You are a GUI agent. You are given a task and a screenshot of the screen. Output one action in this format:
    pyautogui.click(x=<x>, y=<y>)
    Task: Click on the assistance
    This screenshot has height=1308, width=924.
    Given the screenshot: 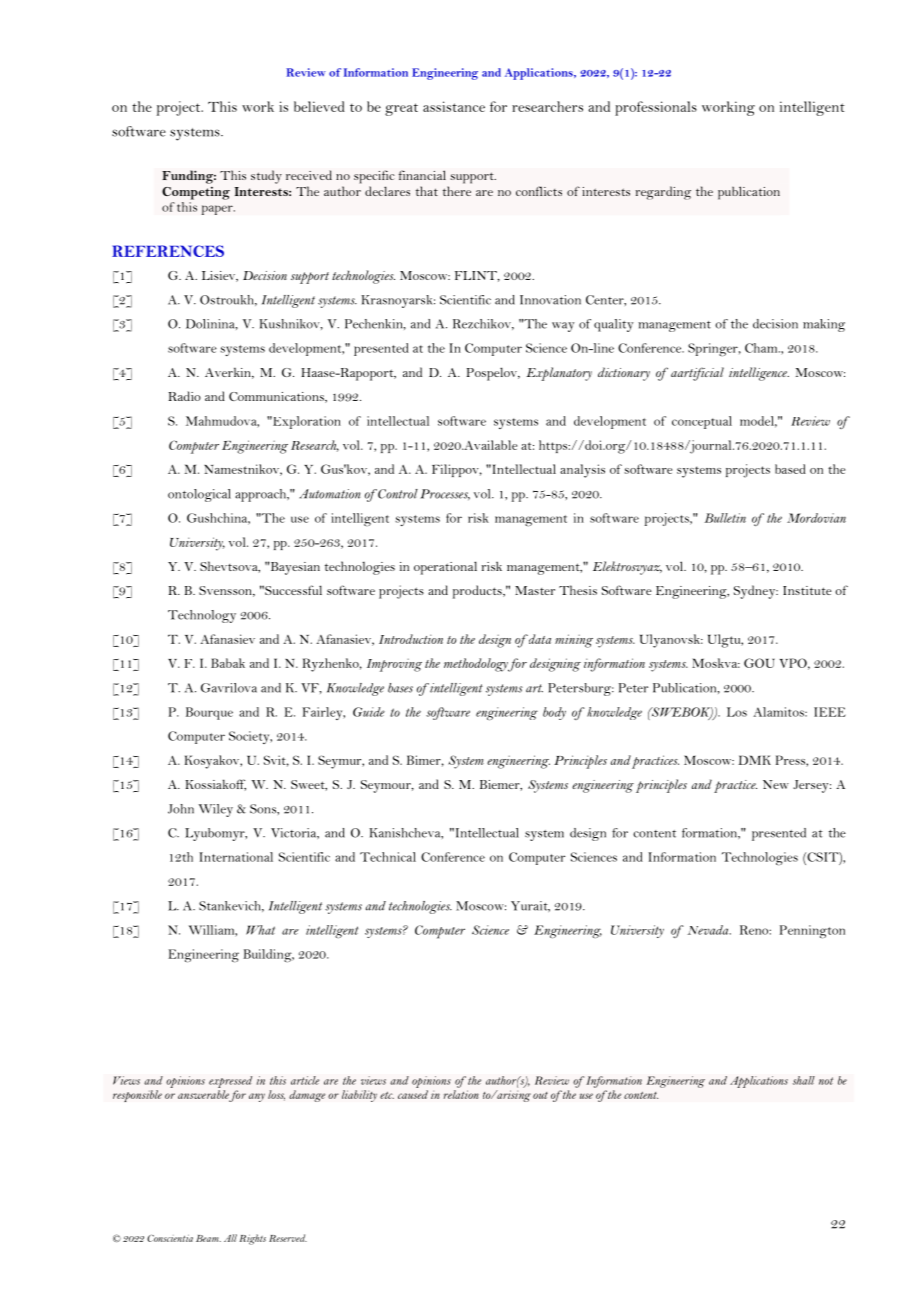 What is the action you would take?
    pyautogui.click(x=454, y=106)
